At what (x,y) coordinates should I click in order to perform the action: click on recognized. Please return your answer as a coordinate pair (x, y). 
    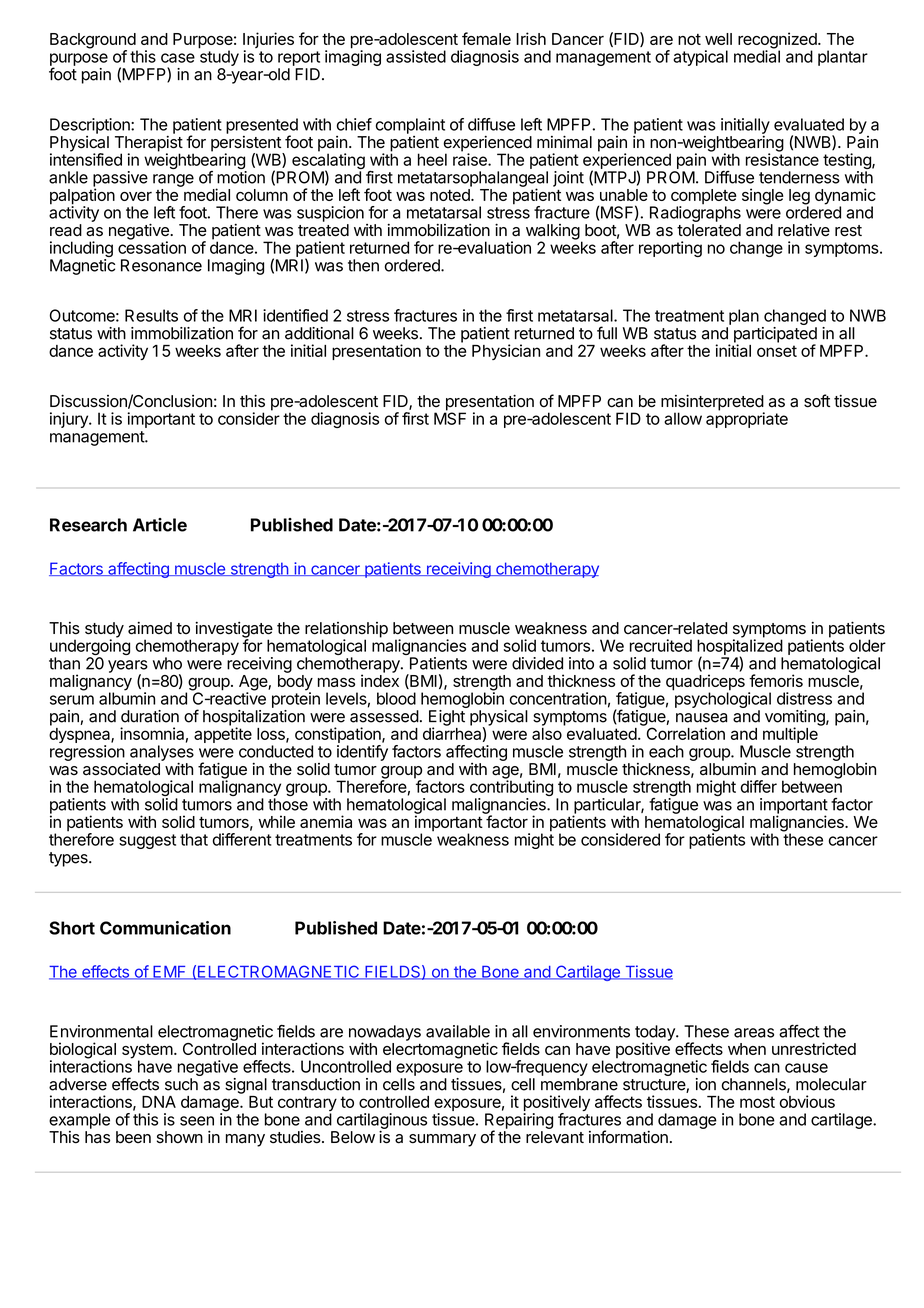
    Looking at the image, I should click on (778, 41).
